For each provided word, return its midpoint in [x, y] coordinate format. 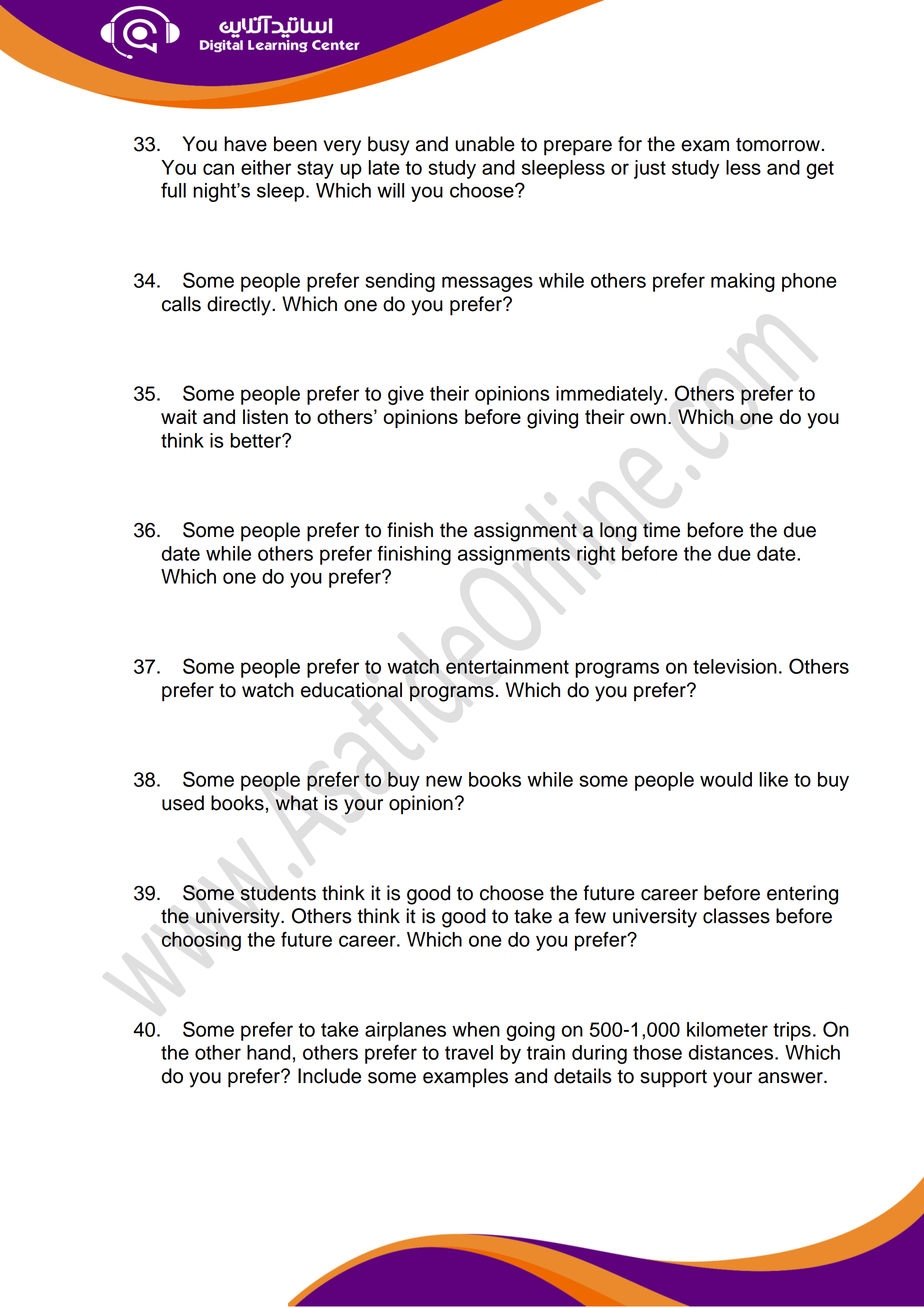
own [648, 418]
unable [485, 144]
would [726, 779]
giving [552, 419]
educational [351, 690]
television [735, 666]
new [444, 781]
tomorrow [778, 145]
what [296, 803]
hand [268, 1052]
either [266, 167]
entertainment [507, 666]
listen [265, 416]
